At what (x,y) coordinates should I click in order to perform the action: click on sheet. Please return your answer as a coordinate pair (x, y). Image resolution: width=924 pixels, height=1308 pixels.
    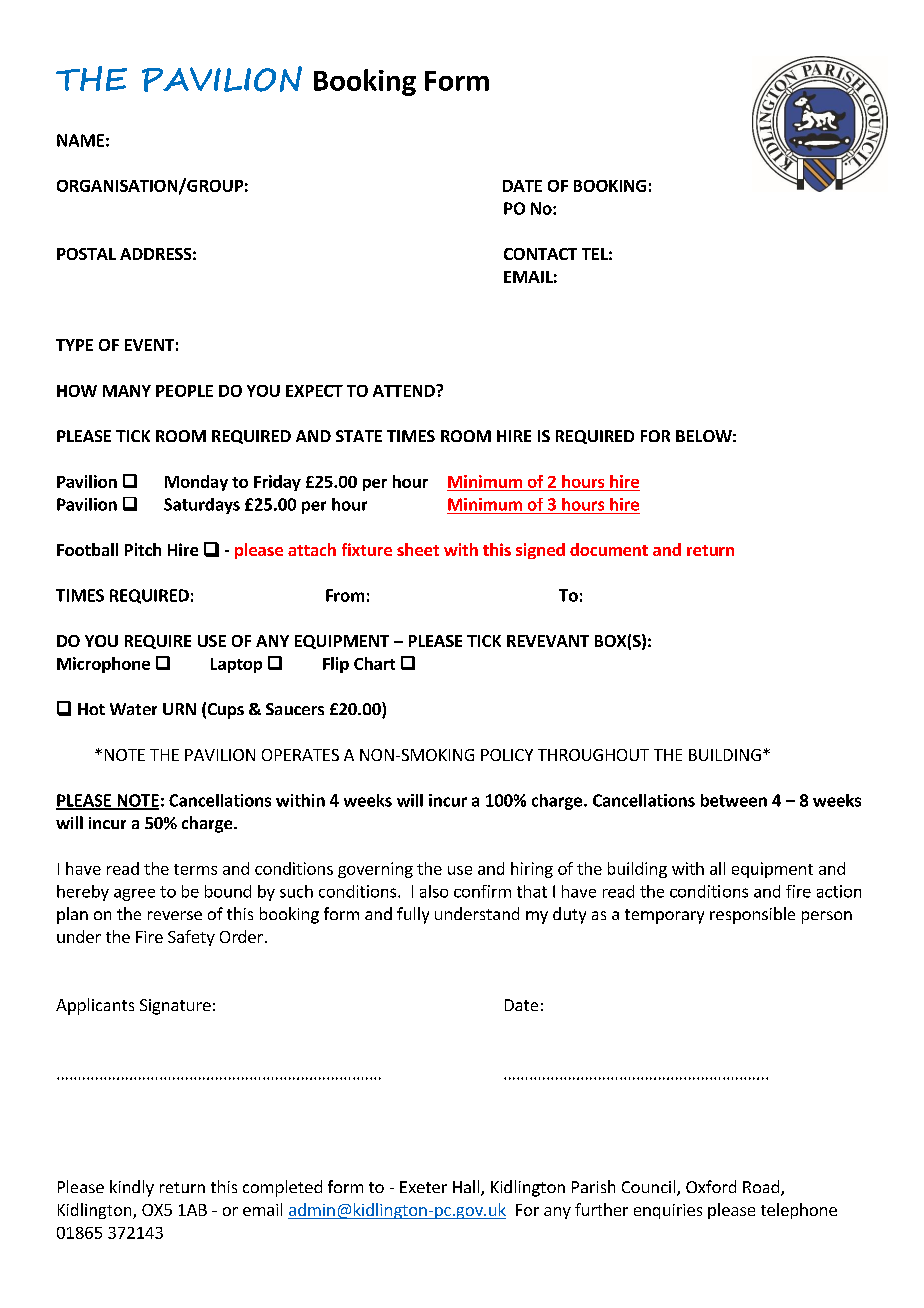
    Looking at the image, I should click on (418, 549).
